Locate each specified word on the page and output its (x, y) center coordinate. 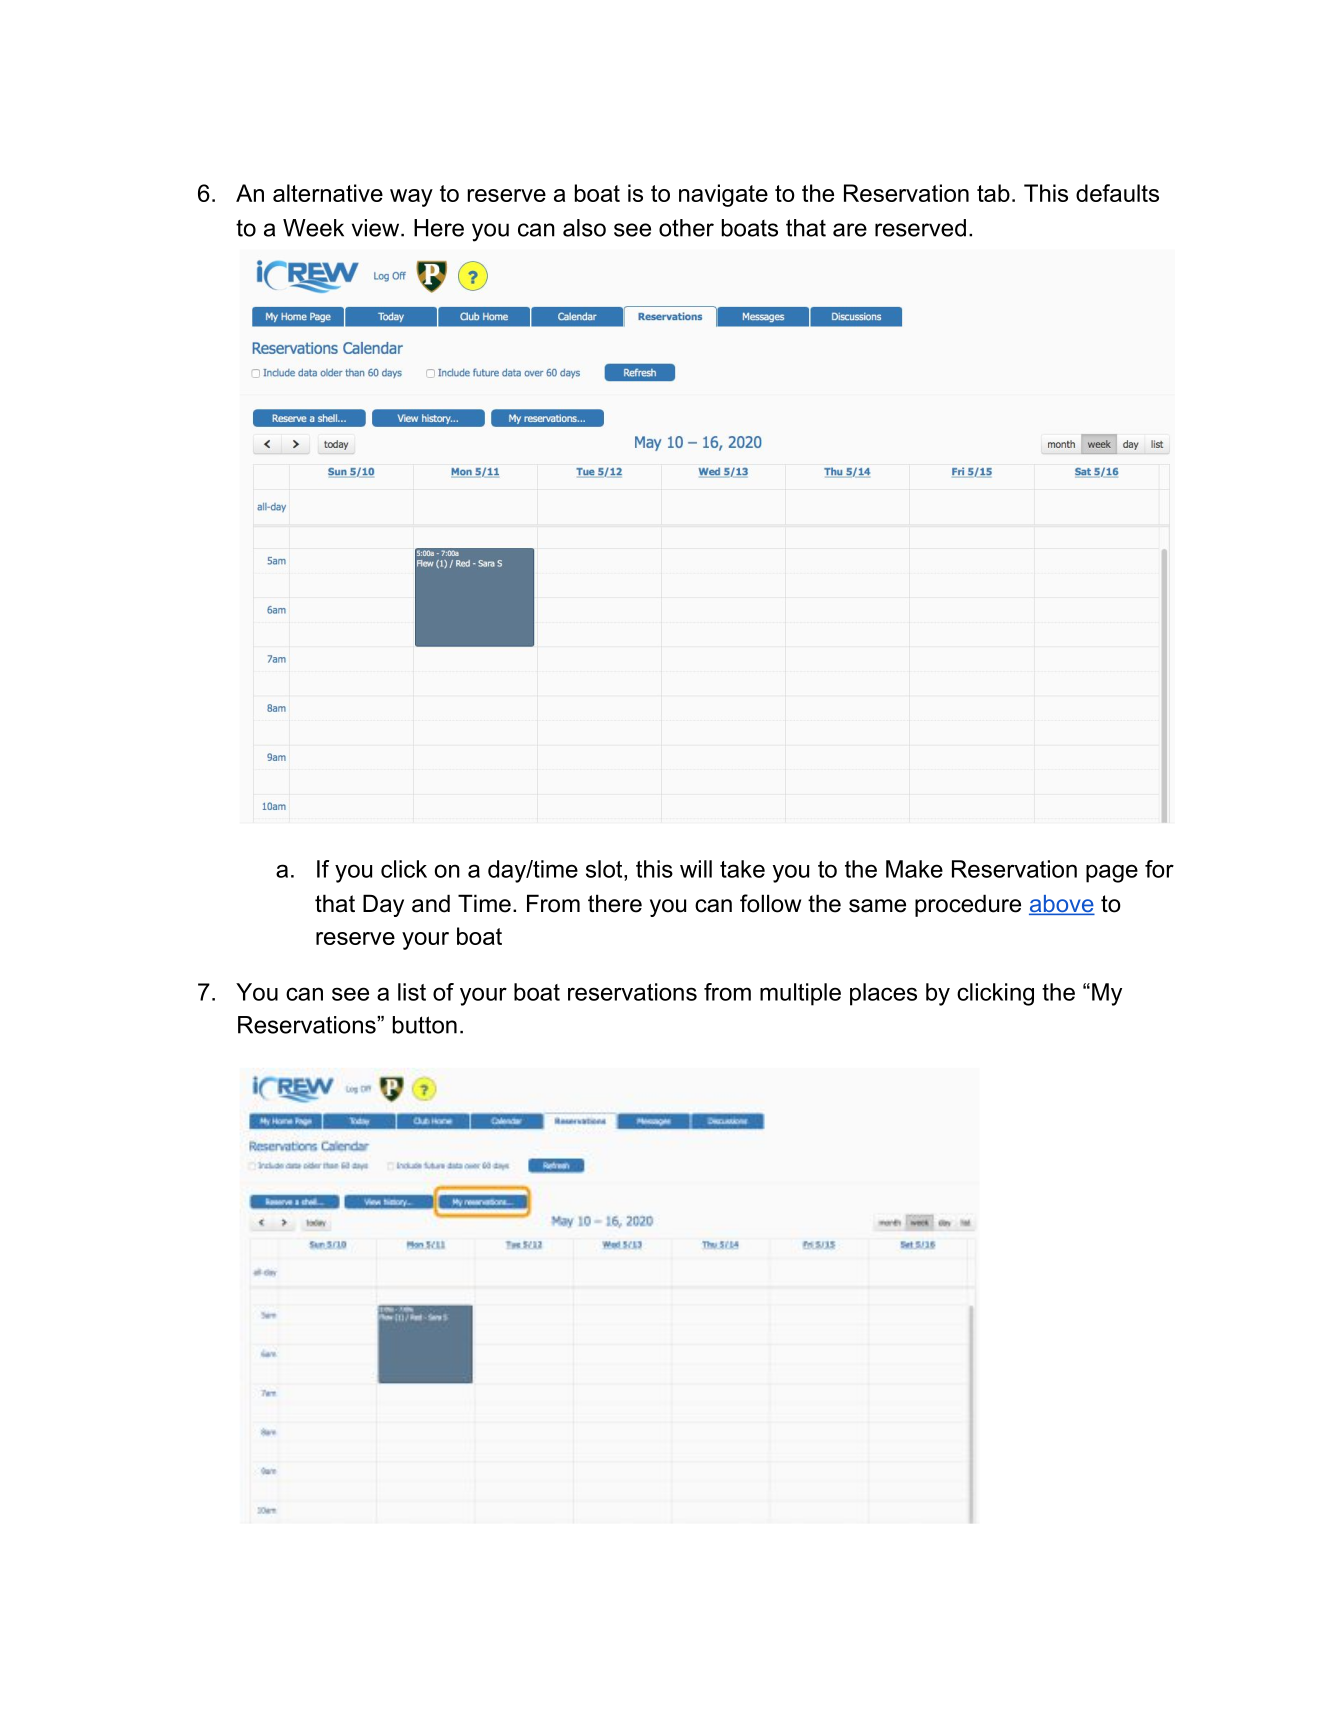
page (1112, 873)
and (431, 903)
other (686, 228)
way (411, 198)
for (1159, 869)
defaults (1117, 193)
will (696, 869)
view (377, 228)
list (412, 992)
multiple (800, 994)
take (742, 869)
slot (605, 869)
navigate (723, 195)
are (850, 230)
